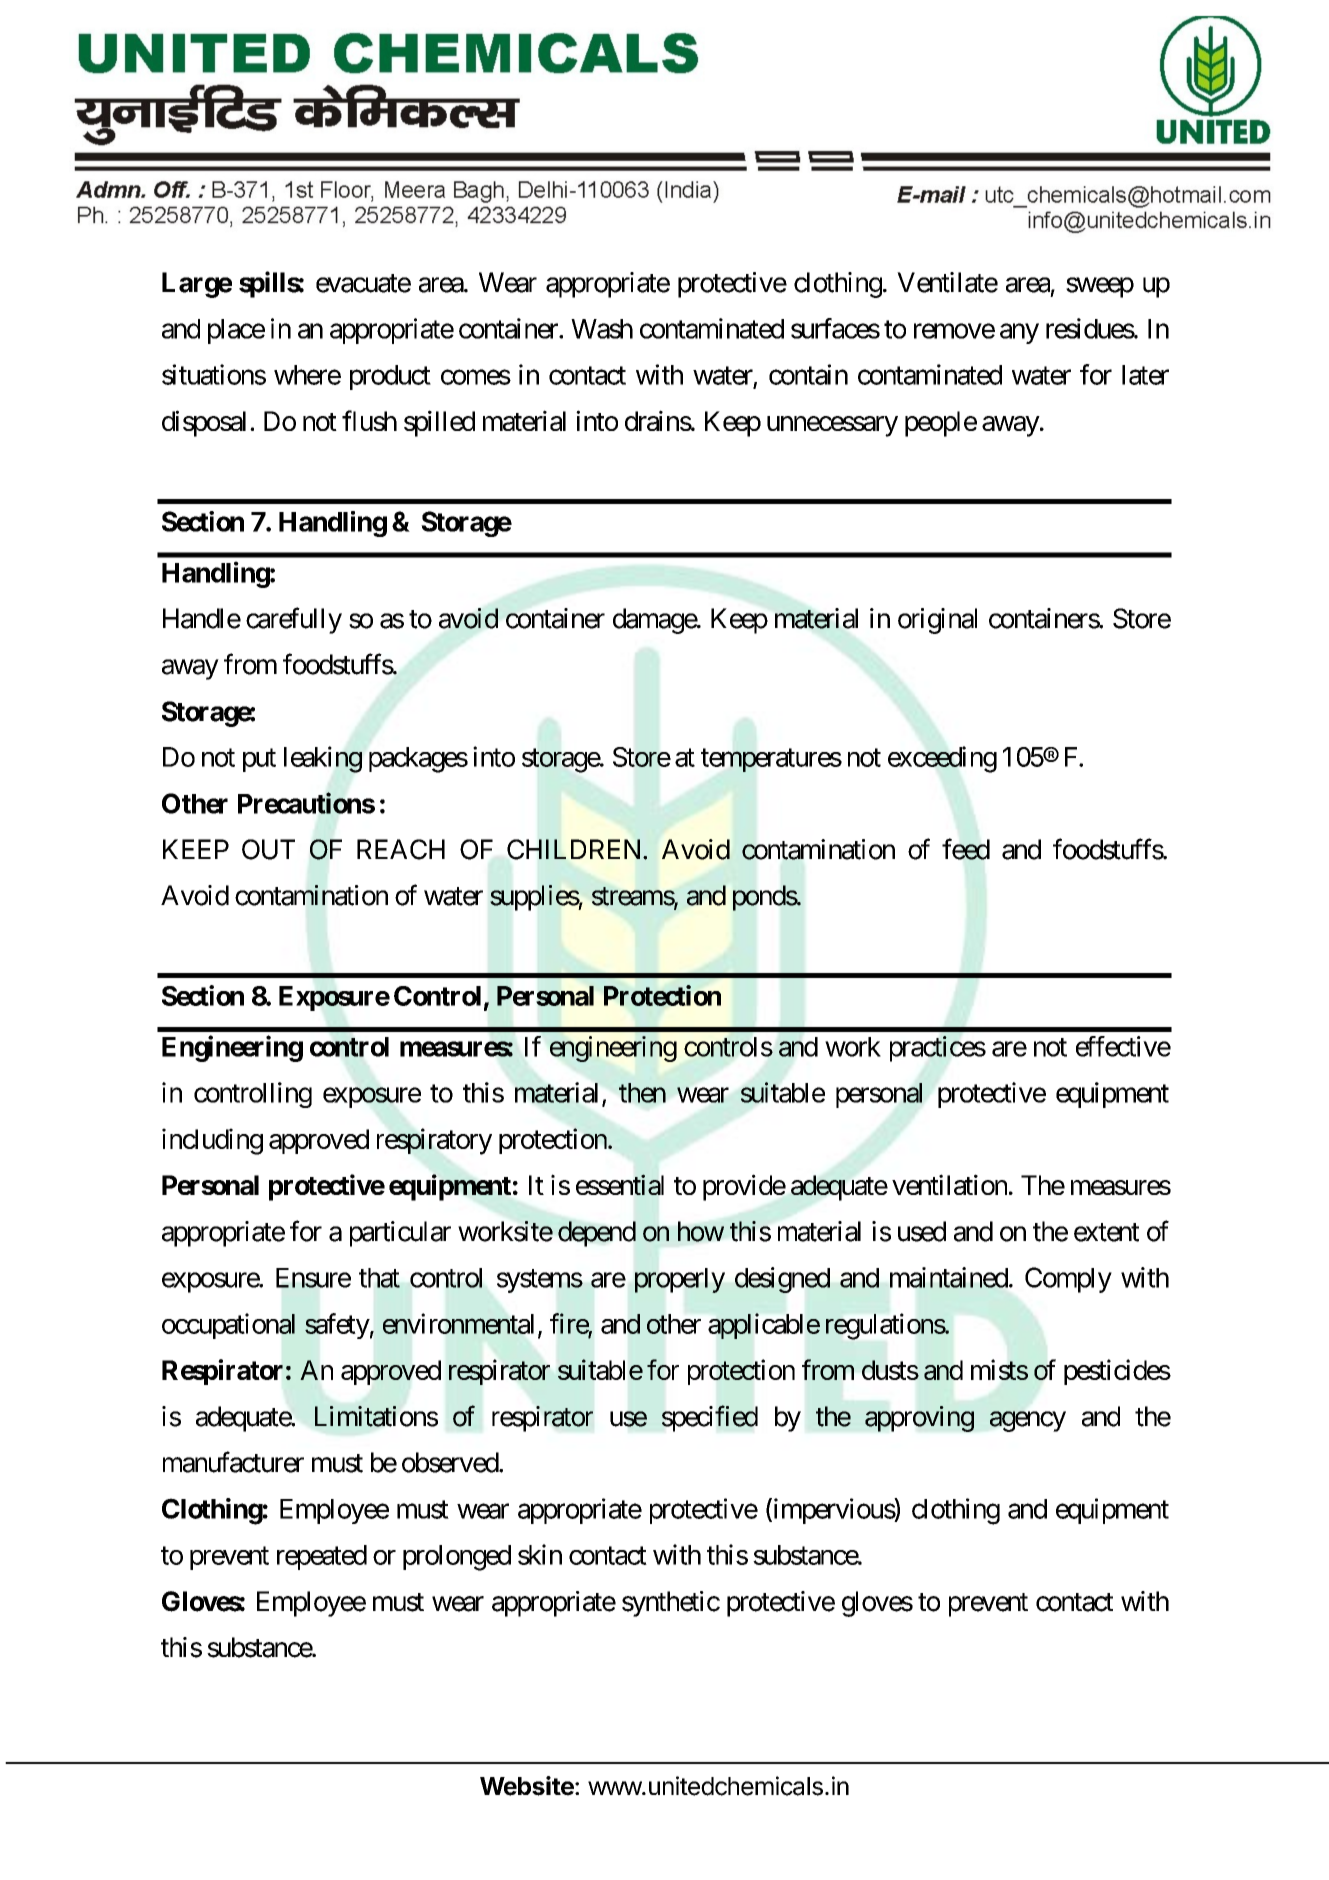 The width and height of the document is (1329, 1880). What do you see at coordinates (1068, 1280) in the document?
I see `Comply` at bounding box center [1068, 1280].
